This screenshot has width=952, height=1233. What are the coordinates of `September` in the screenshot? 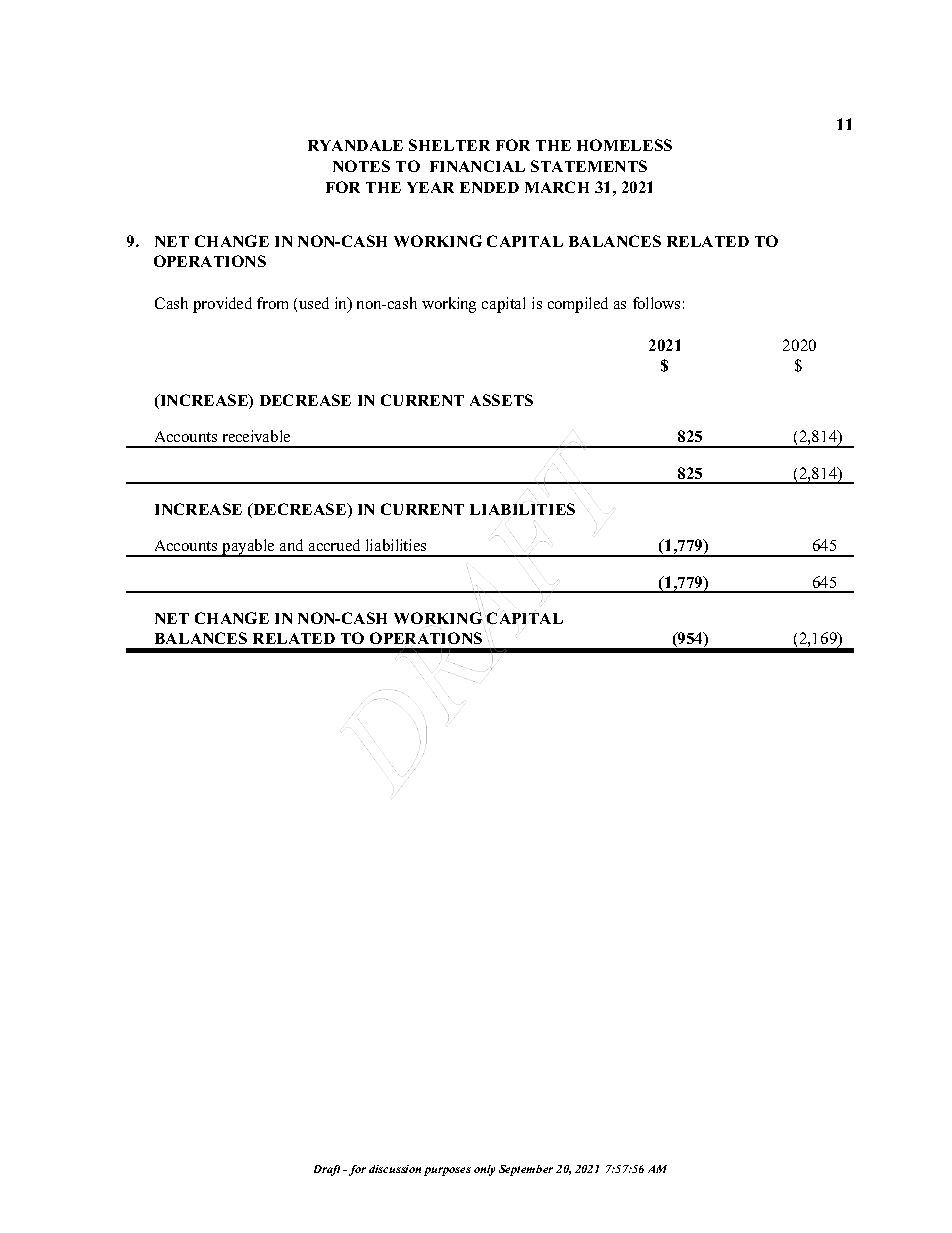 It's located at (526, 1170).
